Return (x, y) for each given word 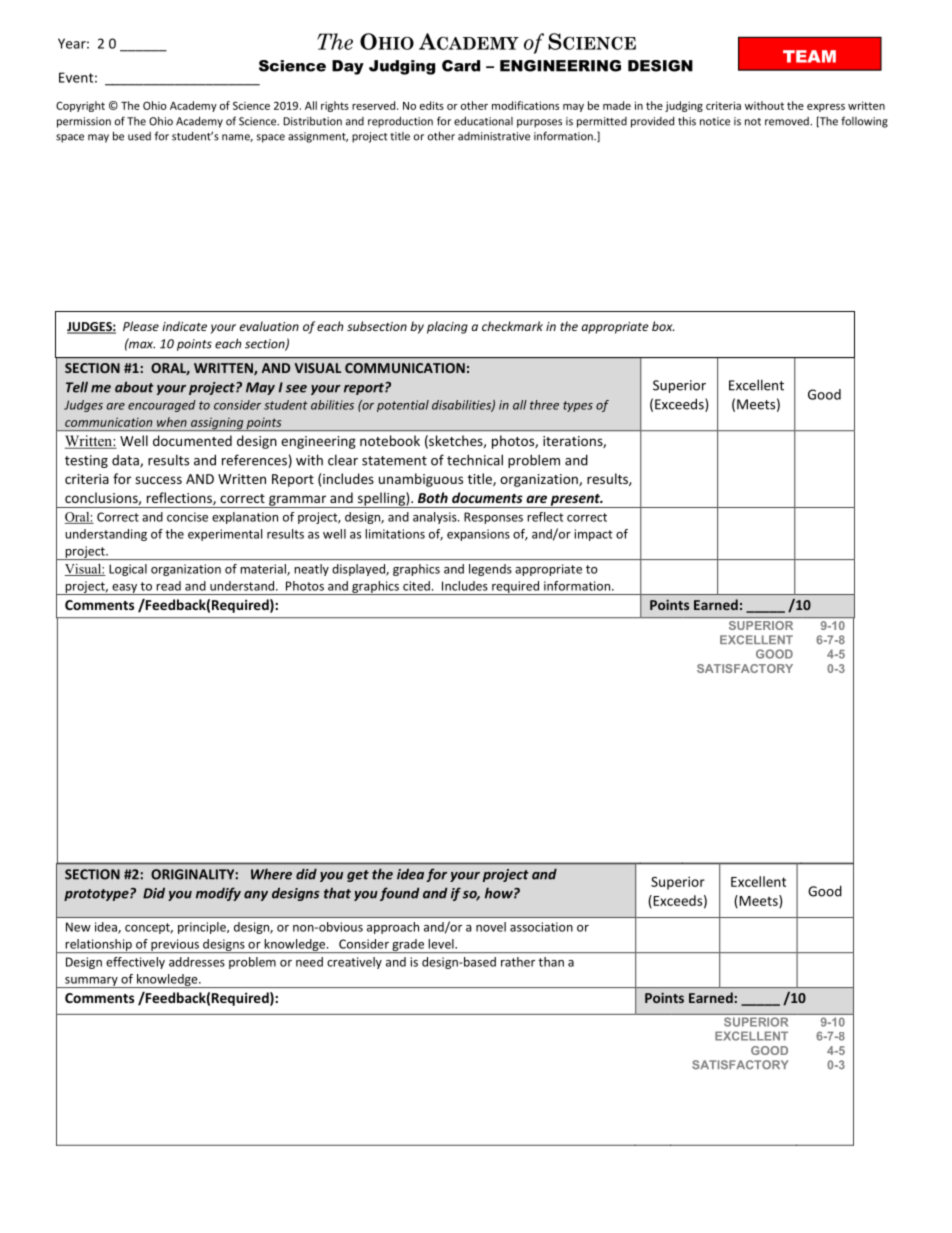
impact (593, 535)
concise (187, 517)
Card (461, 66)
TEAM (809, 56)
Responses (493, 518)
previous (175, 946)
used (139, 136)
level (442, 944)
